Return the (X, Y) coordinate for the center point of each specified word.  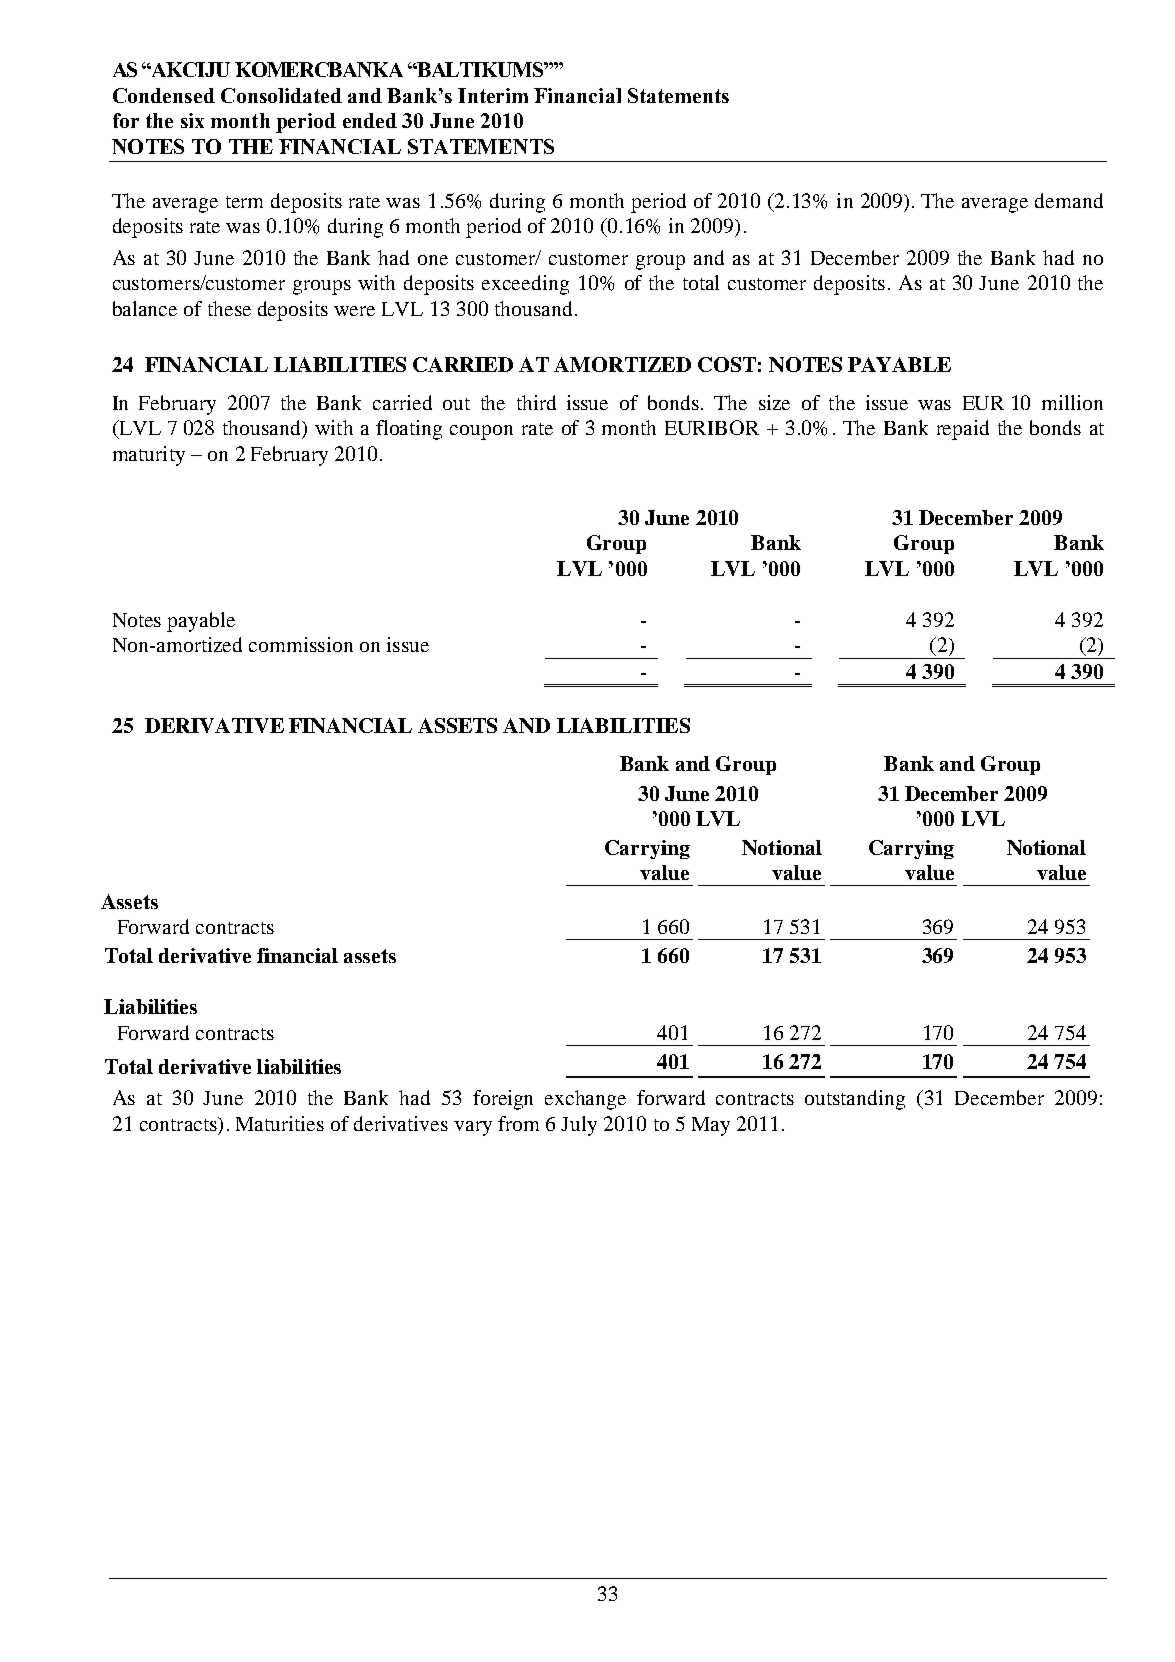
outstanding (855, 1100)
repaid (963, 430)
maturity (149, 456)
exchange (585, 1100)
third (536, 402)
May (711, 1126)
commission (301, 644)
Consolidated (281, 95)
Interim (493, 95)
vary (473, 1128)
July (579, 1126)
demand (1069, 200)
